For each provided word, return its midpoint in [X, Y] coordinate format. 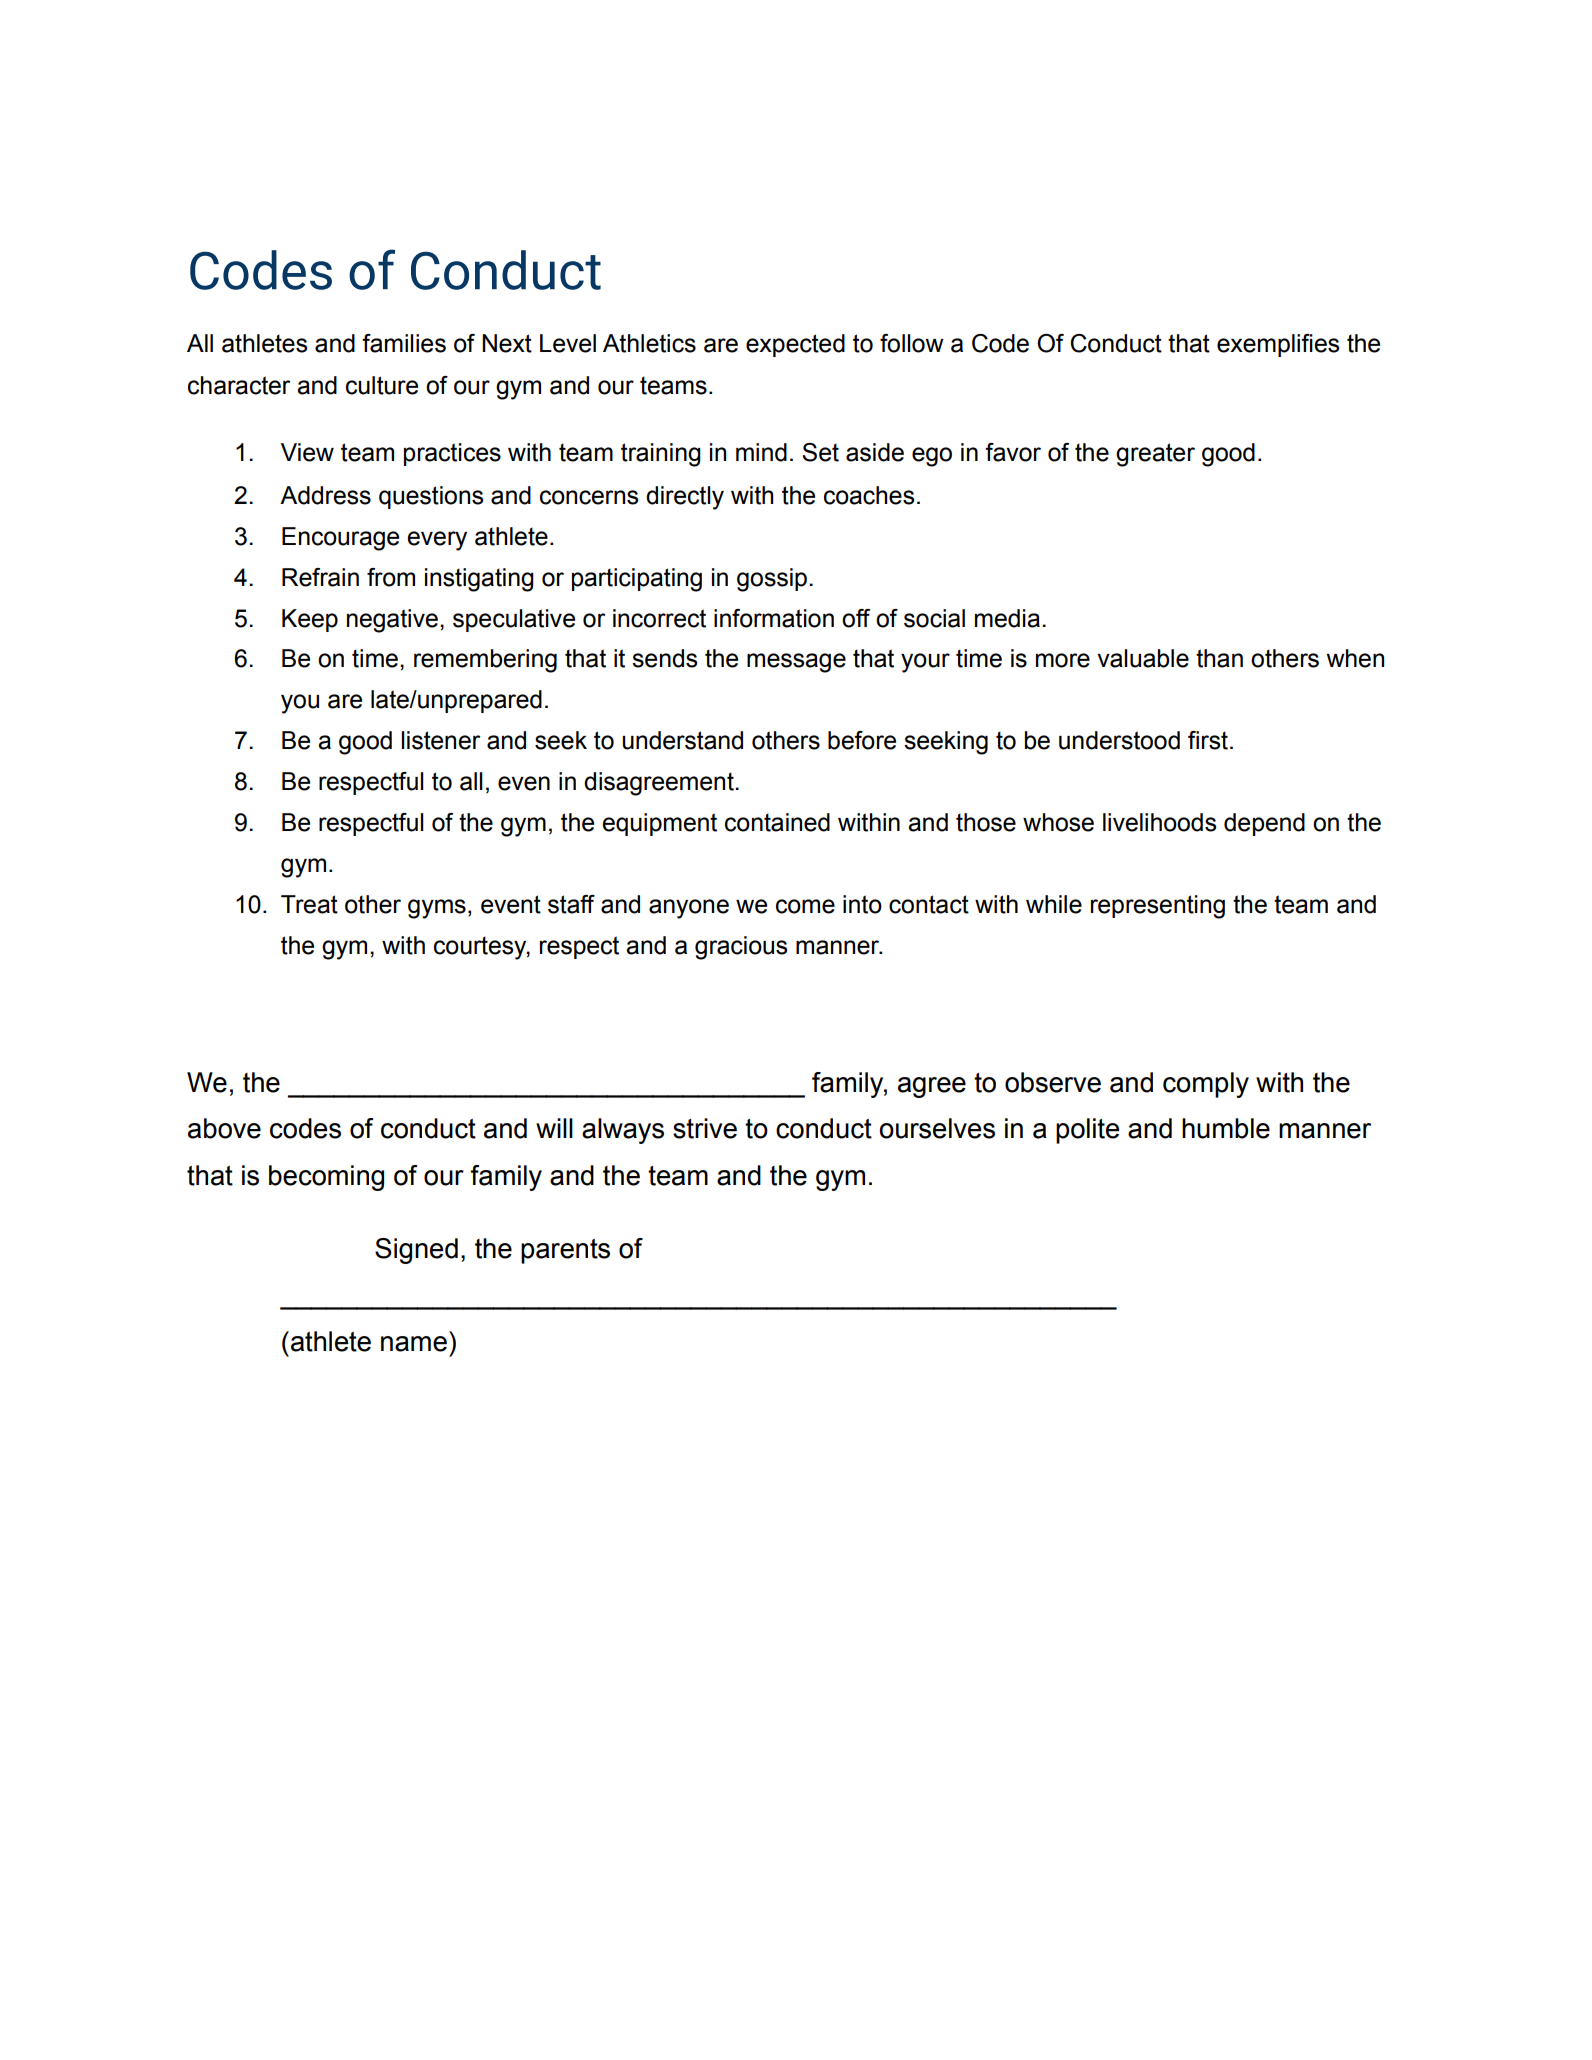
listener [441, 740]
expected [795, 345]
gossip [772, 580]
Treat [309, 904]
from [391, 577]
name [414, 1344]
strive [705, 1128]
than [1219, 658]
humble [1226, 1128]
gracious [741, 948]
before [862, 740]
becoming [326, 1178]
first [1208, 740]
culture [382, 385]
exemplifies [1278, 345]
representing [1158, 907]
